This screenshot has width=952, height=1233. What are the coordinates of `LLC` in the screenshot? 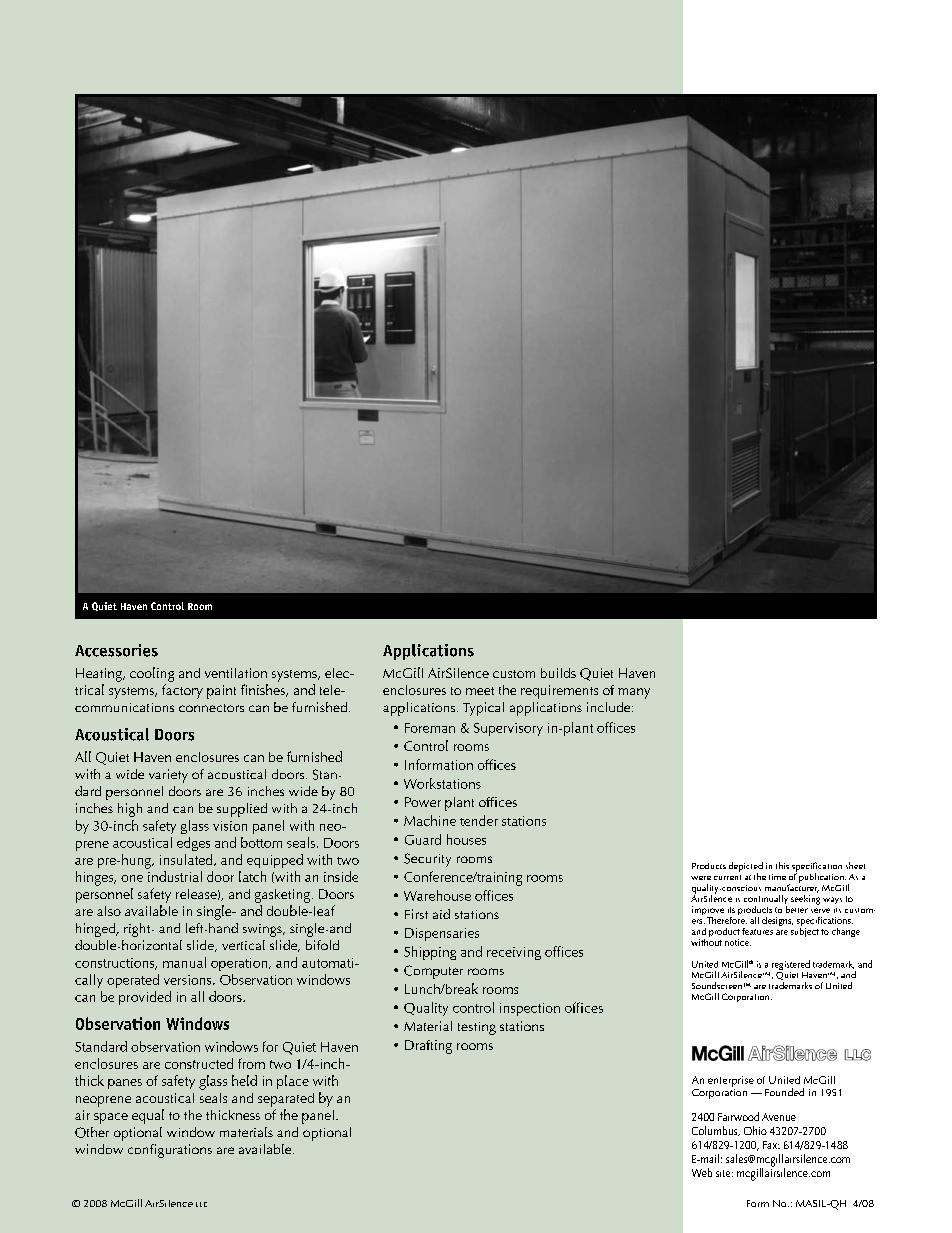 It's located at (201, 1204).
